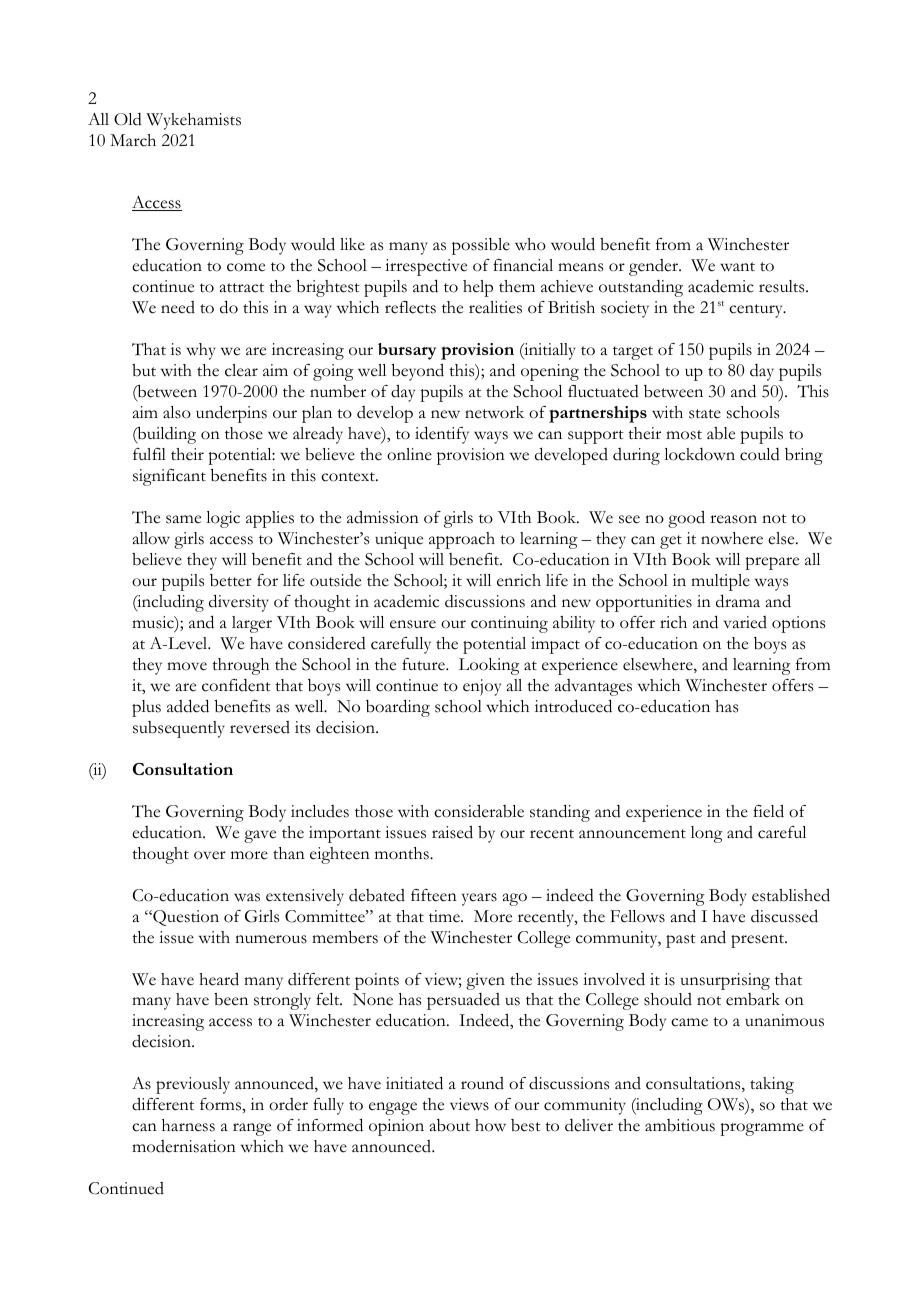 This screenshot has width=924, height=1308. What do you see at coordinates (133, 140) in the screenshot?
I see `March` at bounding box center [133, 140].
